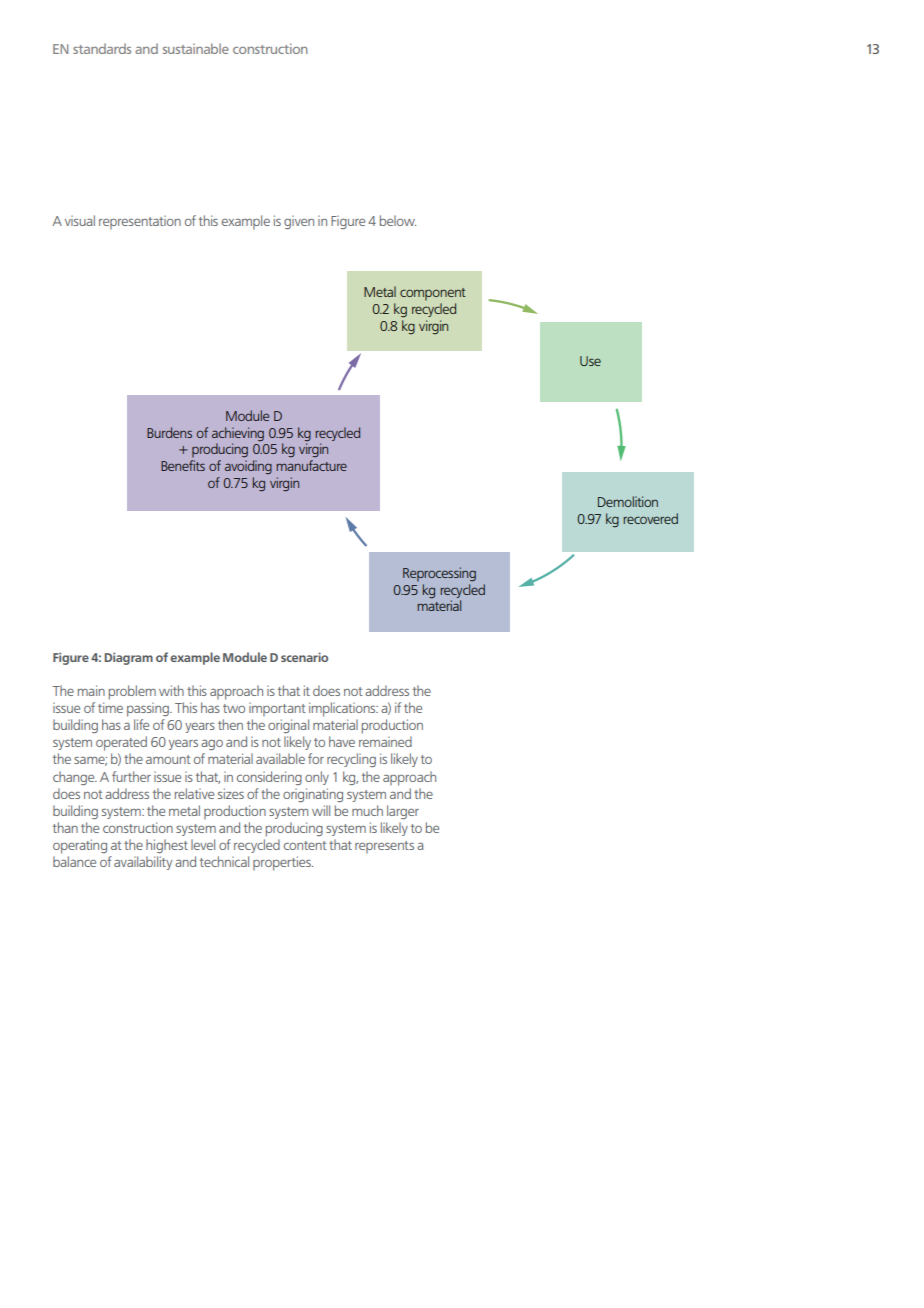 The width and height of the document is (924, 1308). Describe the element at coordinates (169, 432) in the document. I see `Burdens` at that location.
